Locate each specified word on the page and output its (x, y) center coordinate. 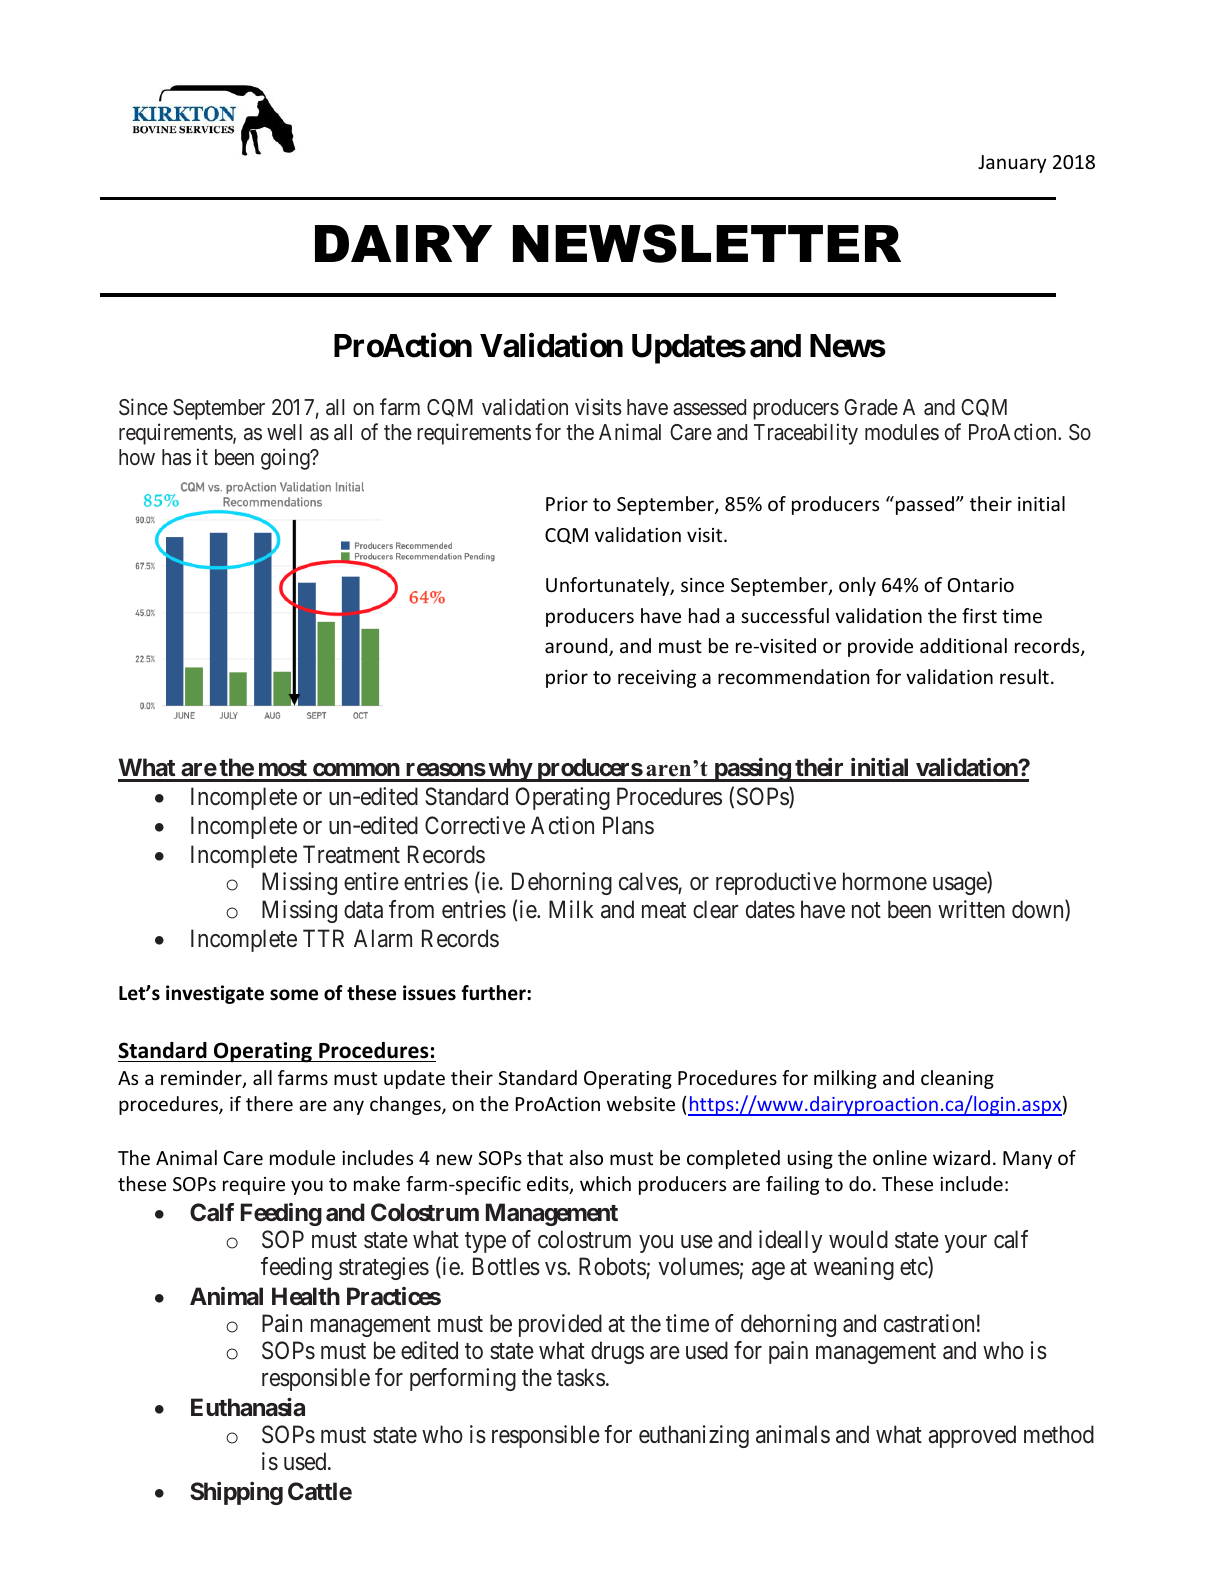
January (1012, 164)
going (286, 459)
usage (960, 886)
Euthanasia (248, 1407)
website (641, 1103)
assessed (709, 407)
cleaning (957, 1079)
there (269, 1103)
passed (925, 505)
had (704, 615)
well (284, 432)
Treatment (351, 854)
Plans (628, 825)
